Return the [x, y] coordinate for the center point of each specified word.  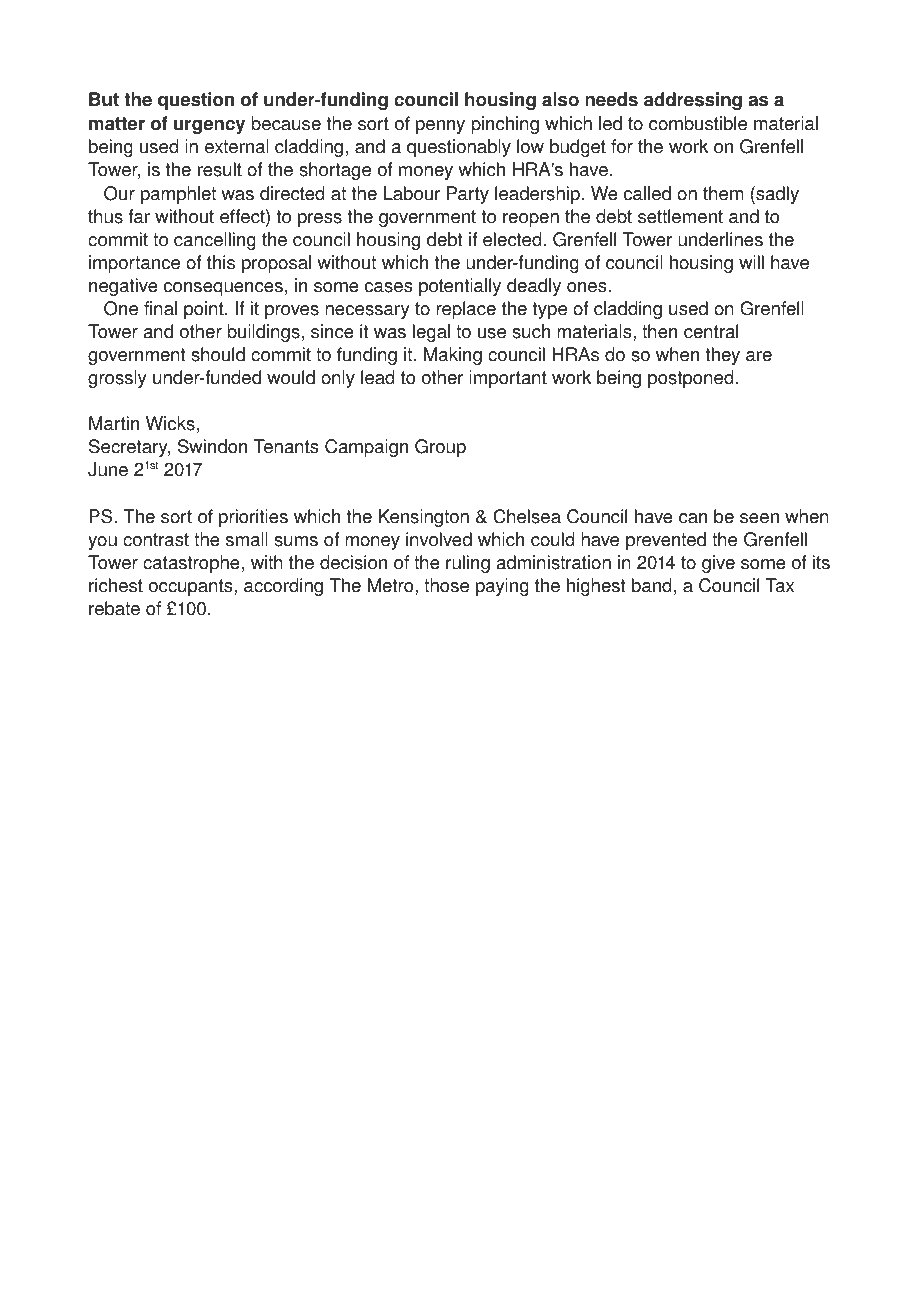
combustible [698, 123]
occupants [192, 587]
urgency [209, 127]
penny [440, 127]
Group [440, 448]
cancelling [215, 241]
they [723, 356]
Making [453, 356]
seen [759, 518]
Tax [780, 585]
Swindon [212, 446]
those [446, 585]
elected [512, 239]
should [218, 354]
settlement [680, 216]
